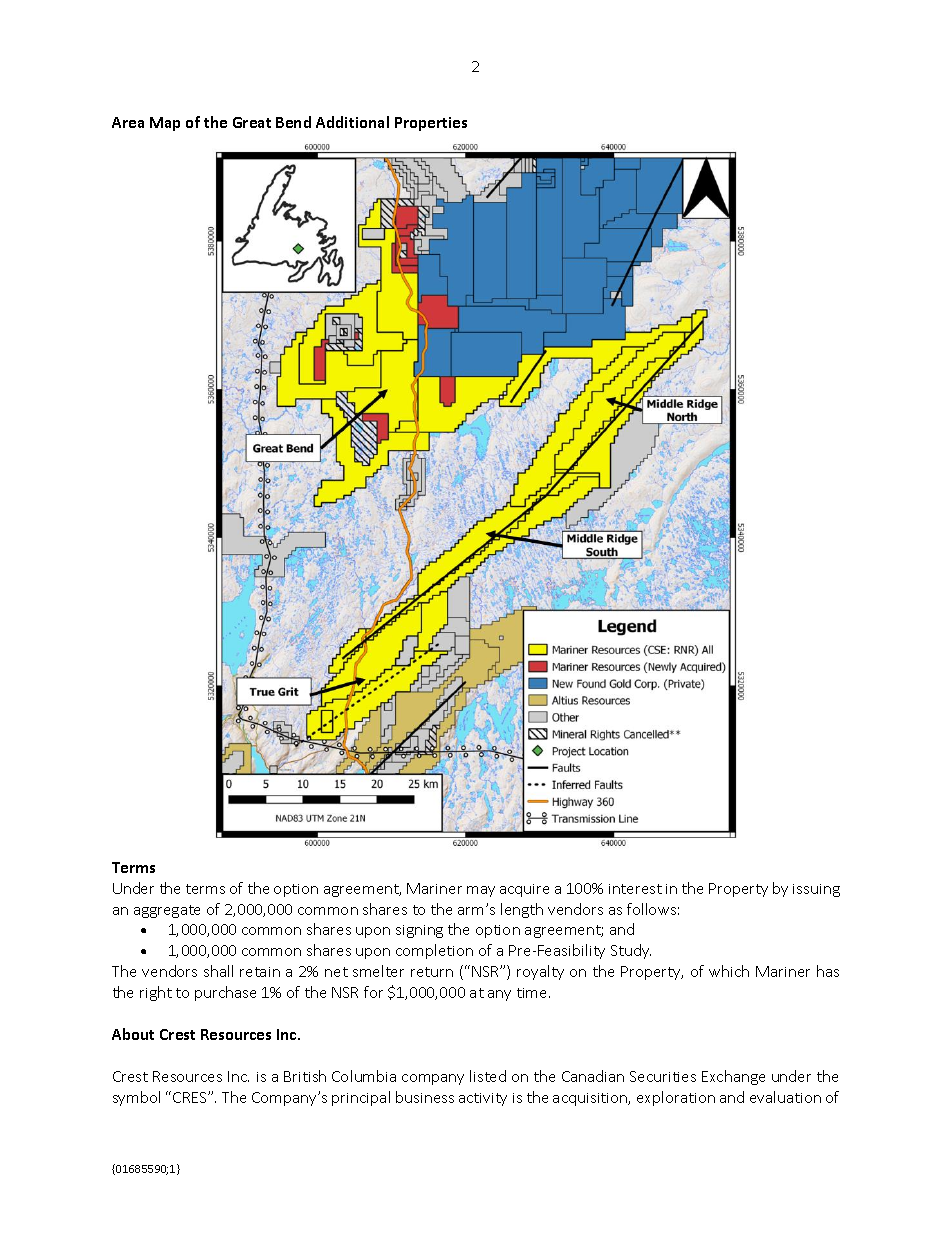 Image resolution: width=952 pixels, height=1233 pixels. I want to click on aggregate, so click(167, 911).
